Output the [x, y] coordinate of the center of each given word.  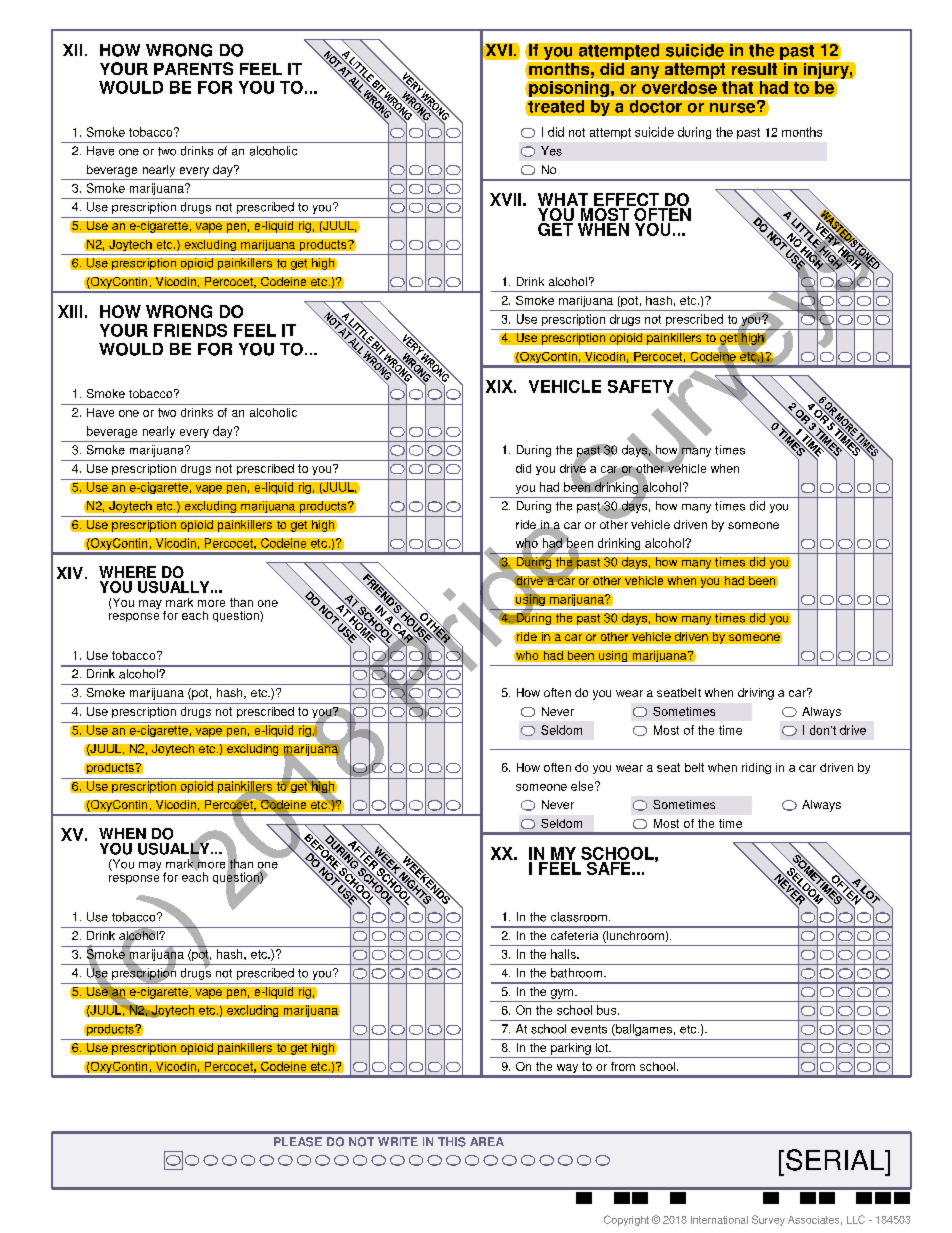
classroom [579, 917]
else [583, 786]
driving [756, 694]
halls [564, 954]
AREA [487, 1141]
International [719, 1220]
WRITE [398, 1141]
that [737, 86]
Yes [551, 151]
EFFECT [627, 201]
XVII [505, 199]
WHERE [127, 572]
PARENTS [193, 68]
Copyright [626, 1220]
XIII [70, 311]
